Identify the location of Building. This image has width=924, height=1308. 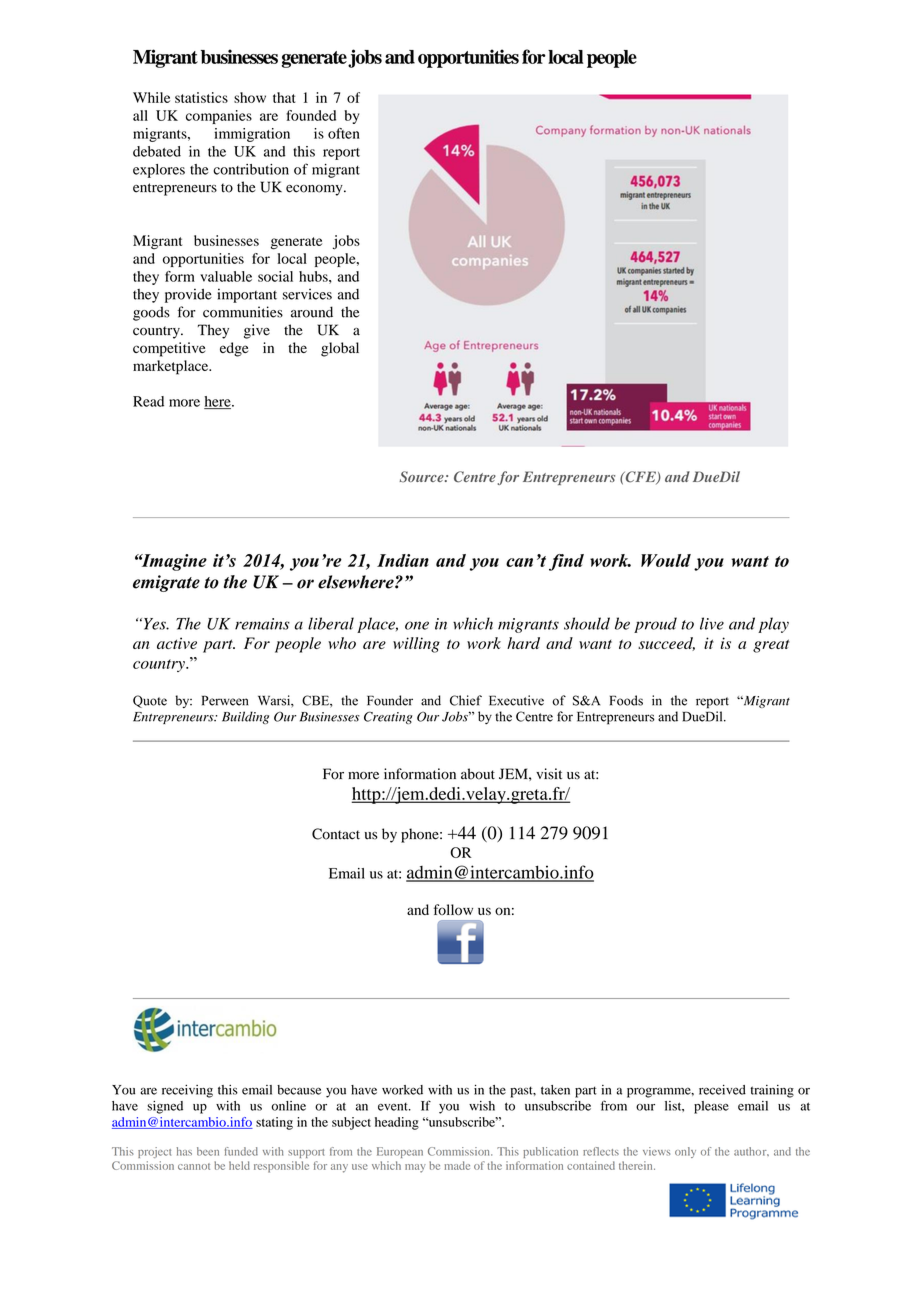
(245, 717).
